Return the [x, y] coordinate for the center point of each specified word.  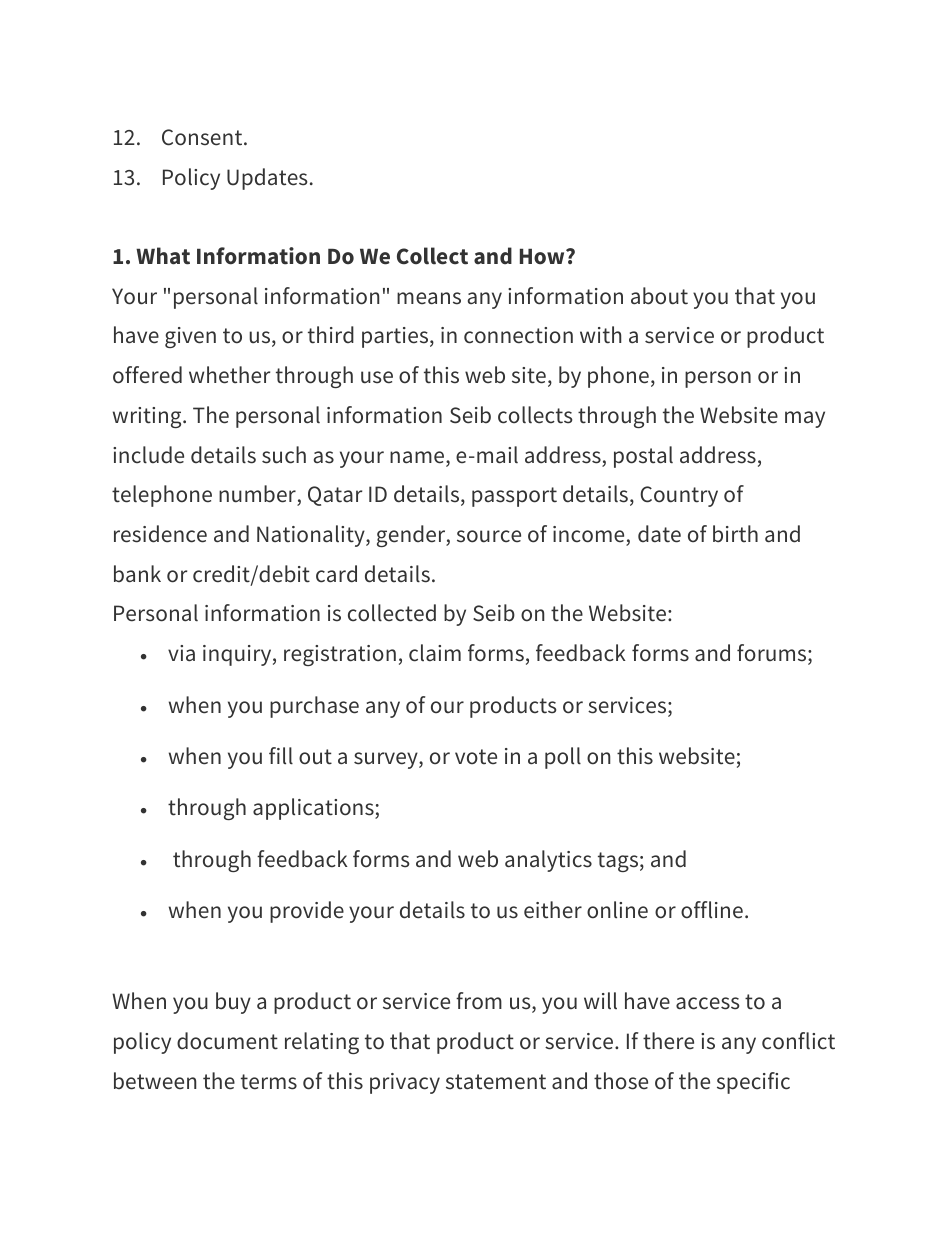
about [659, 296]
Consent [203, 137]
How [543, 257]
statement [496, 1082]
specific [753, 1083]
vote [476, 757]
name [417, 457]
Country [679, 496]
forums [773, 654]
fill [281, 756]
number [258, 495]
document [227, 1041]
